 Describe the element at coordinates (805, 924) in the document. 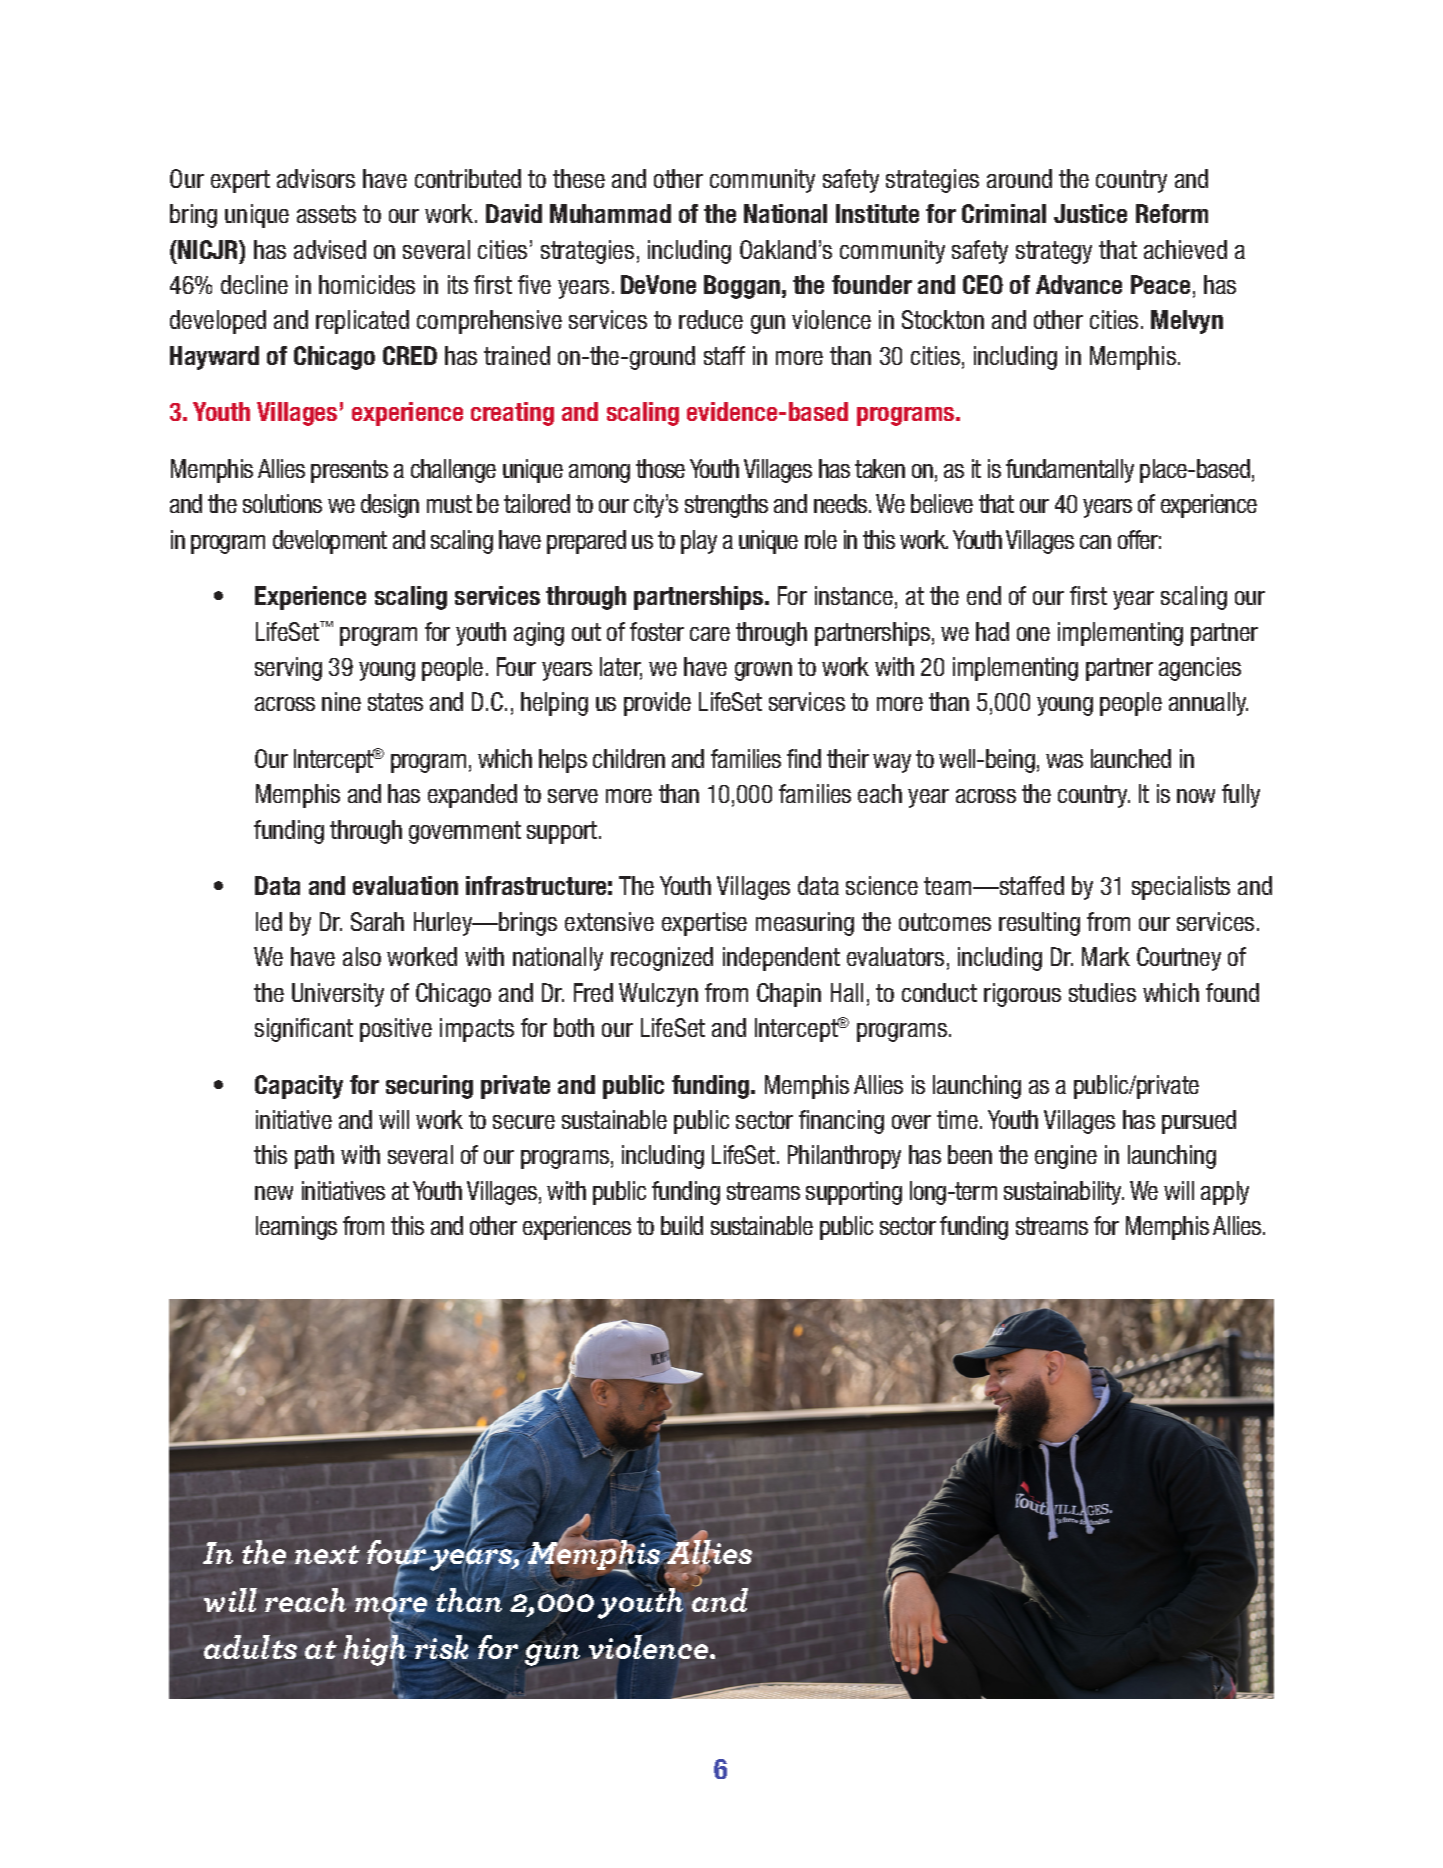

I see `measuring` at that location.
